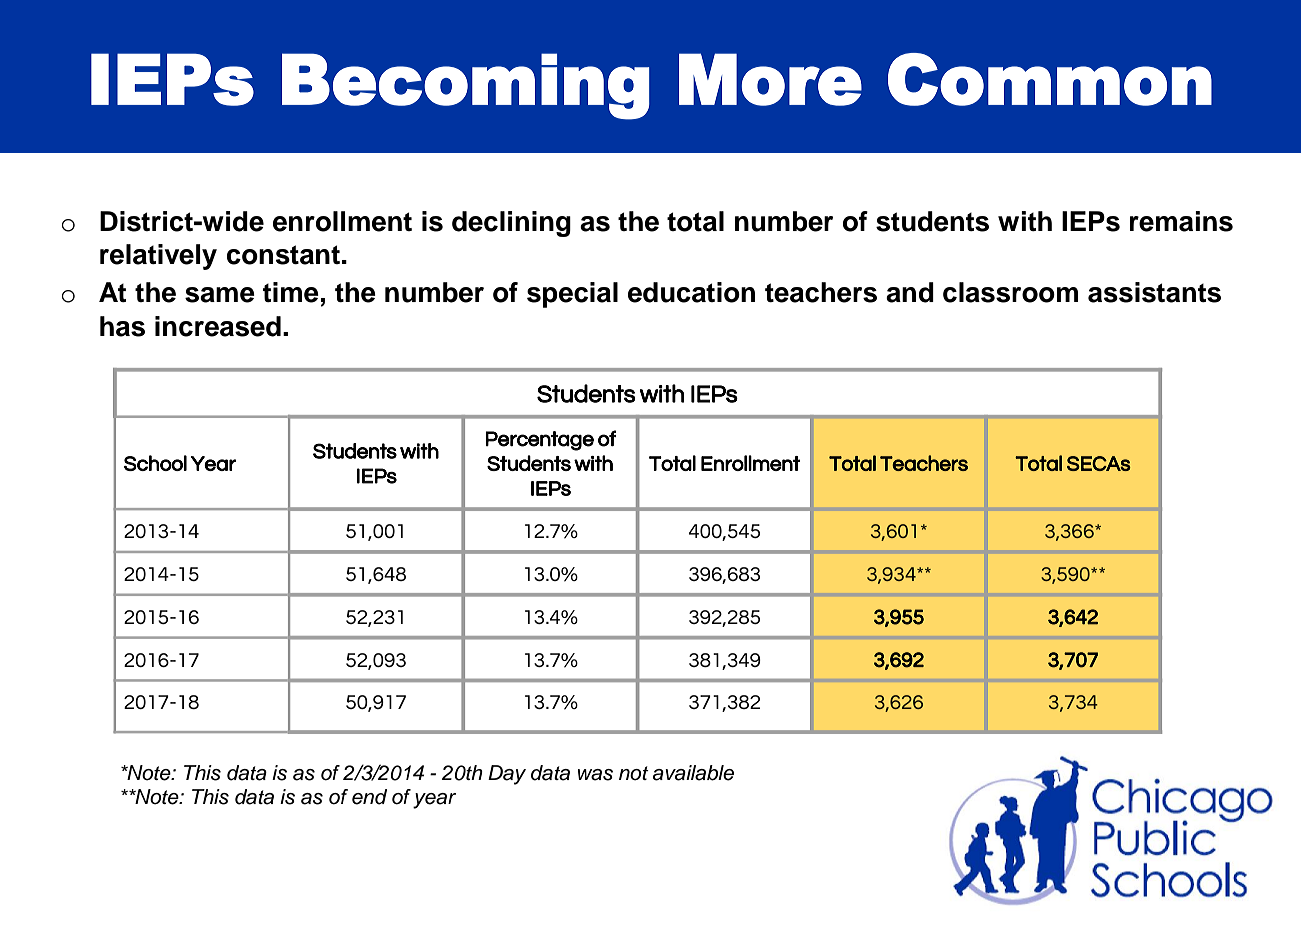  Describe the element at coordinates (466, 86) in the screenshot. I see `Becoming` at that location.
